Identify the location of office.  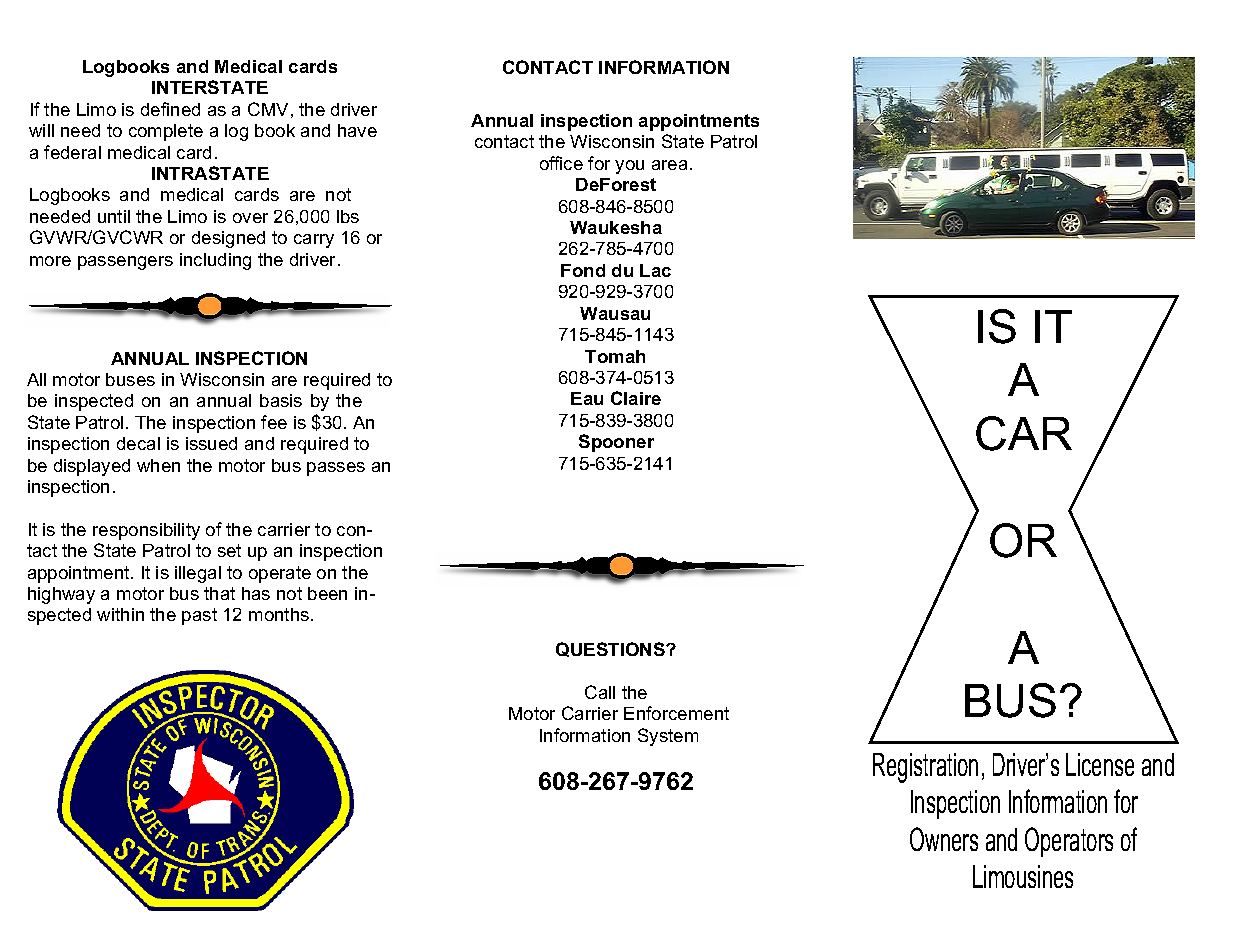
(561, 163).
